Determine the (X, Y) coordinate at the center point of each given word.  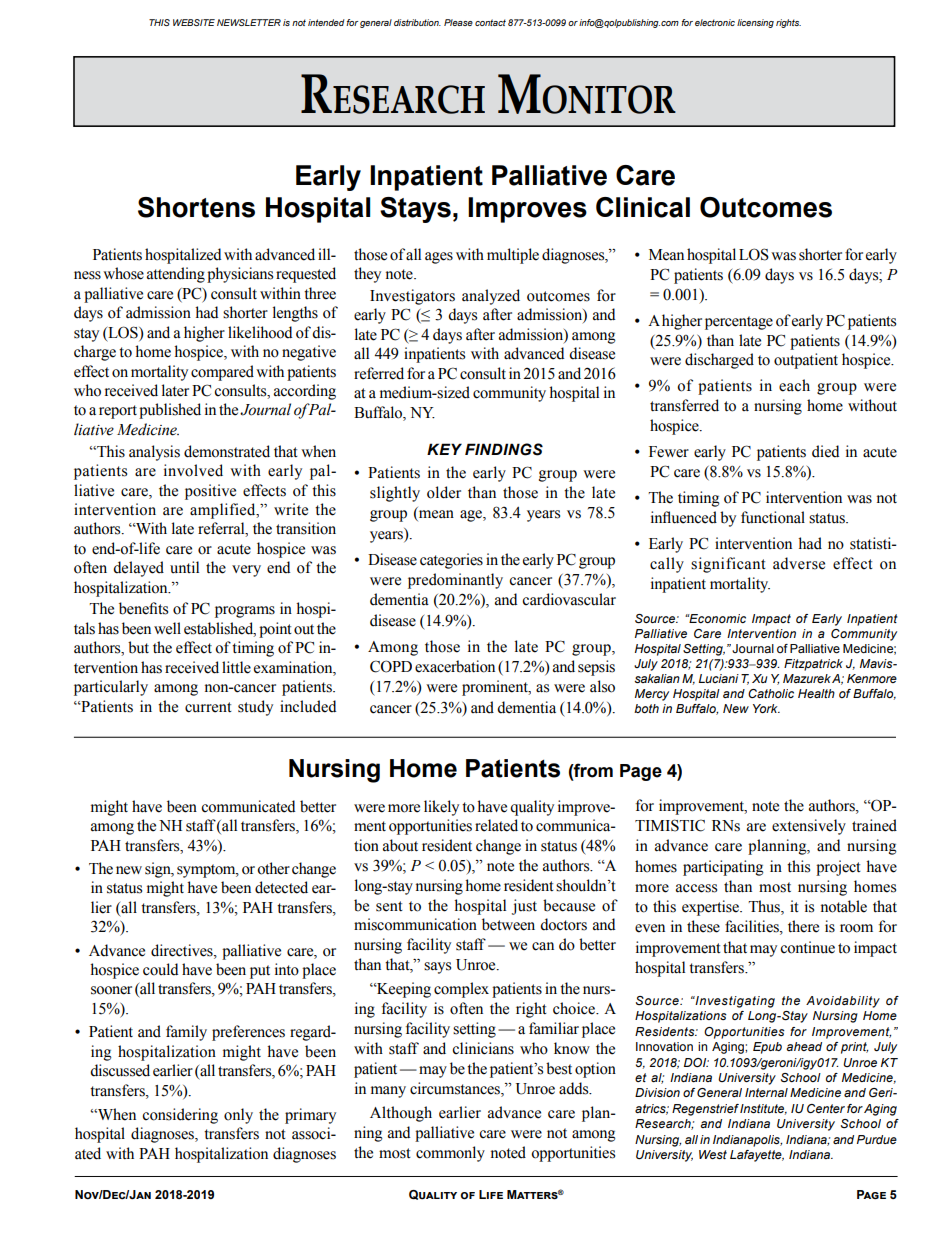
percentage (739, 323)
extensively (809, 827)
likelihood (260, 332)
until (184, 567)
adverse (799, 563)
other (273, 868)
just (524, 907)
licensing (755, 23)
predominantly (455, 581)
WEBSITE (194, 22)
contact (490, 22)
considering (180, 1116)
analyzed (491, 297)
